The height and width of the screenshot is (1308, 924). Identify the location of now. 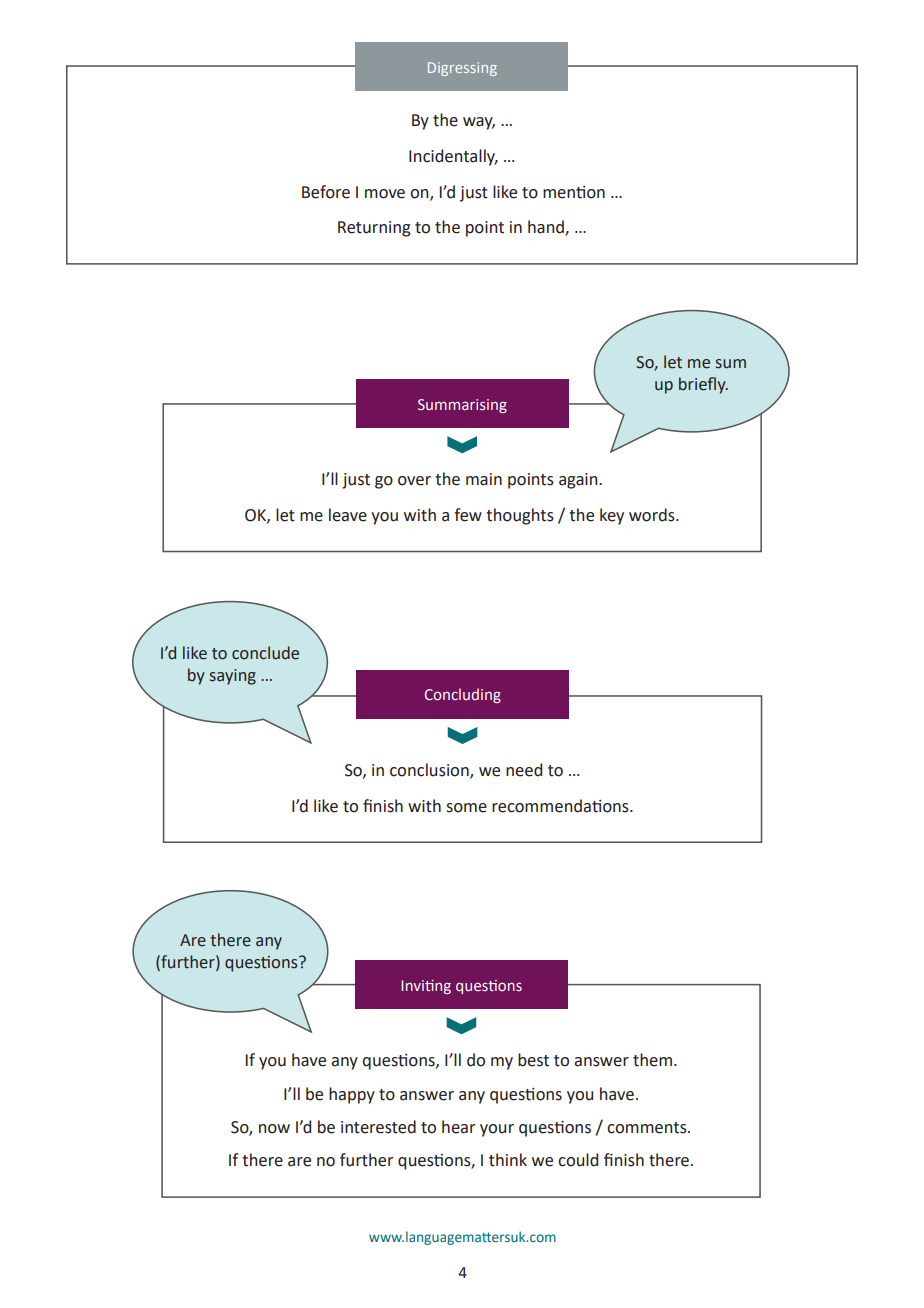
(274, 1129).
